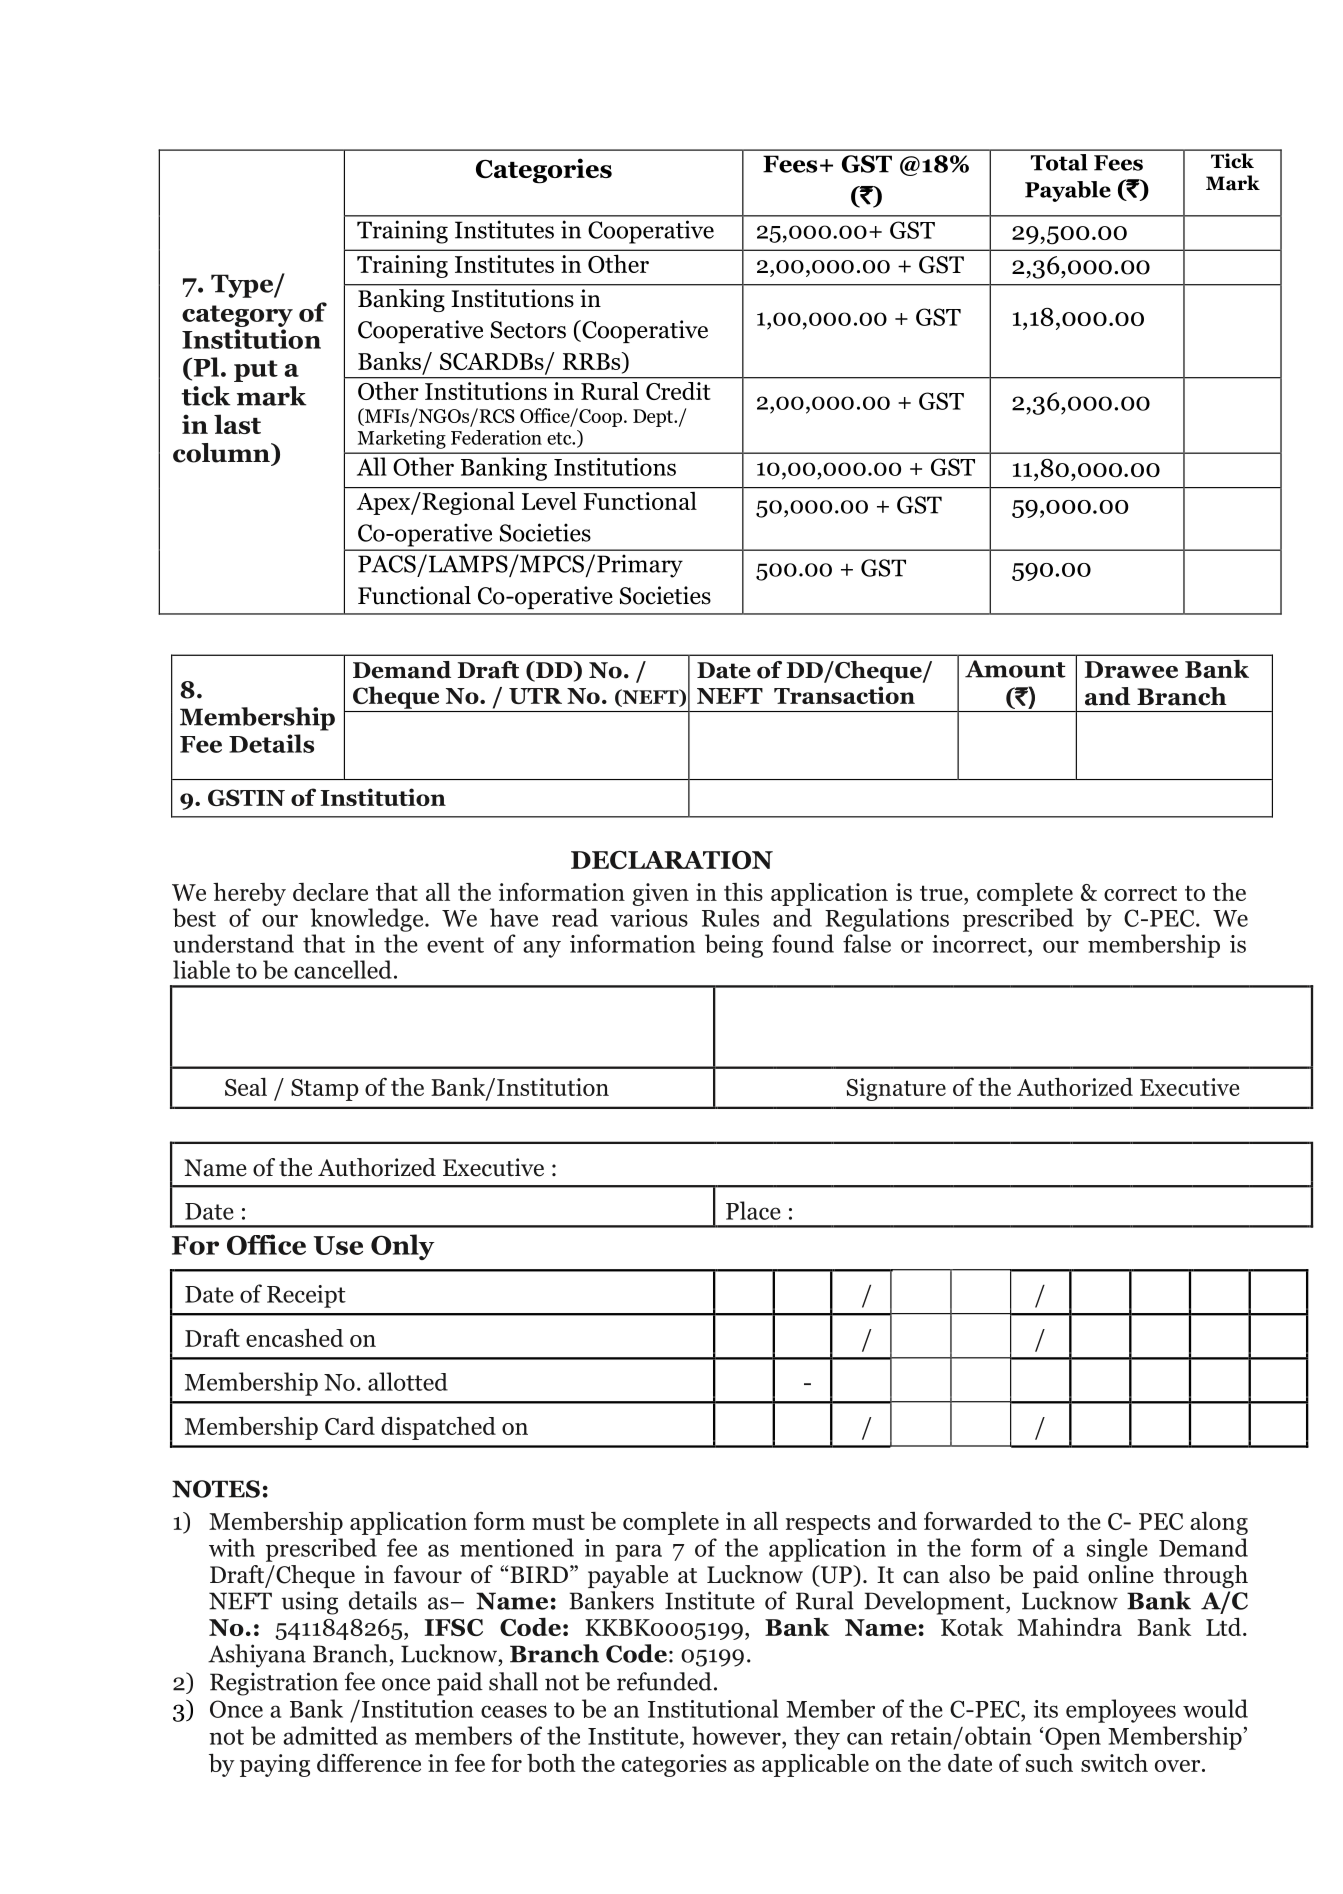 Image resolution: width=1343 pixels, height=1894 pixels. Describe the element at coordinates (325, 1090) in the screenshot. I see `Stamp` at that location.
